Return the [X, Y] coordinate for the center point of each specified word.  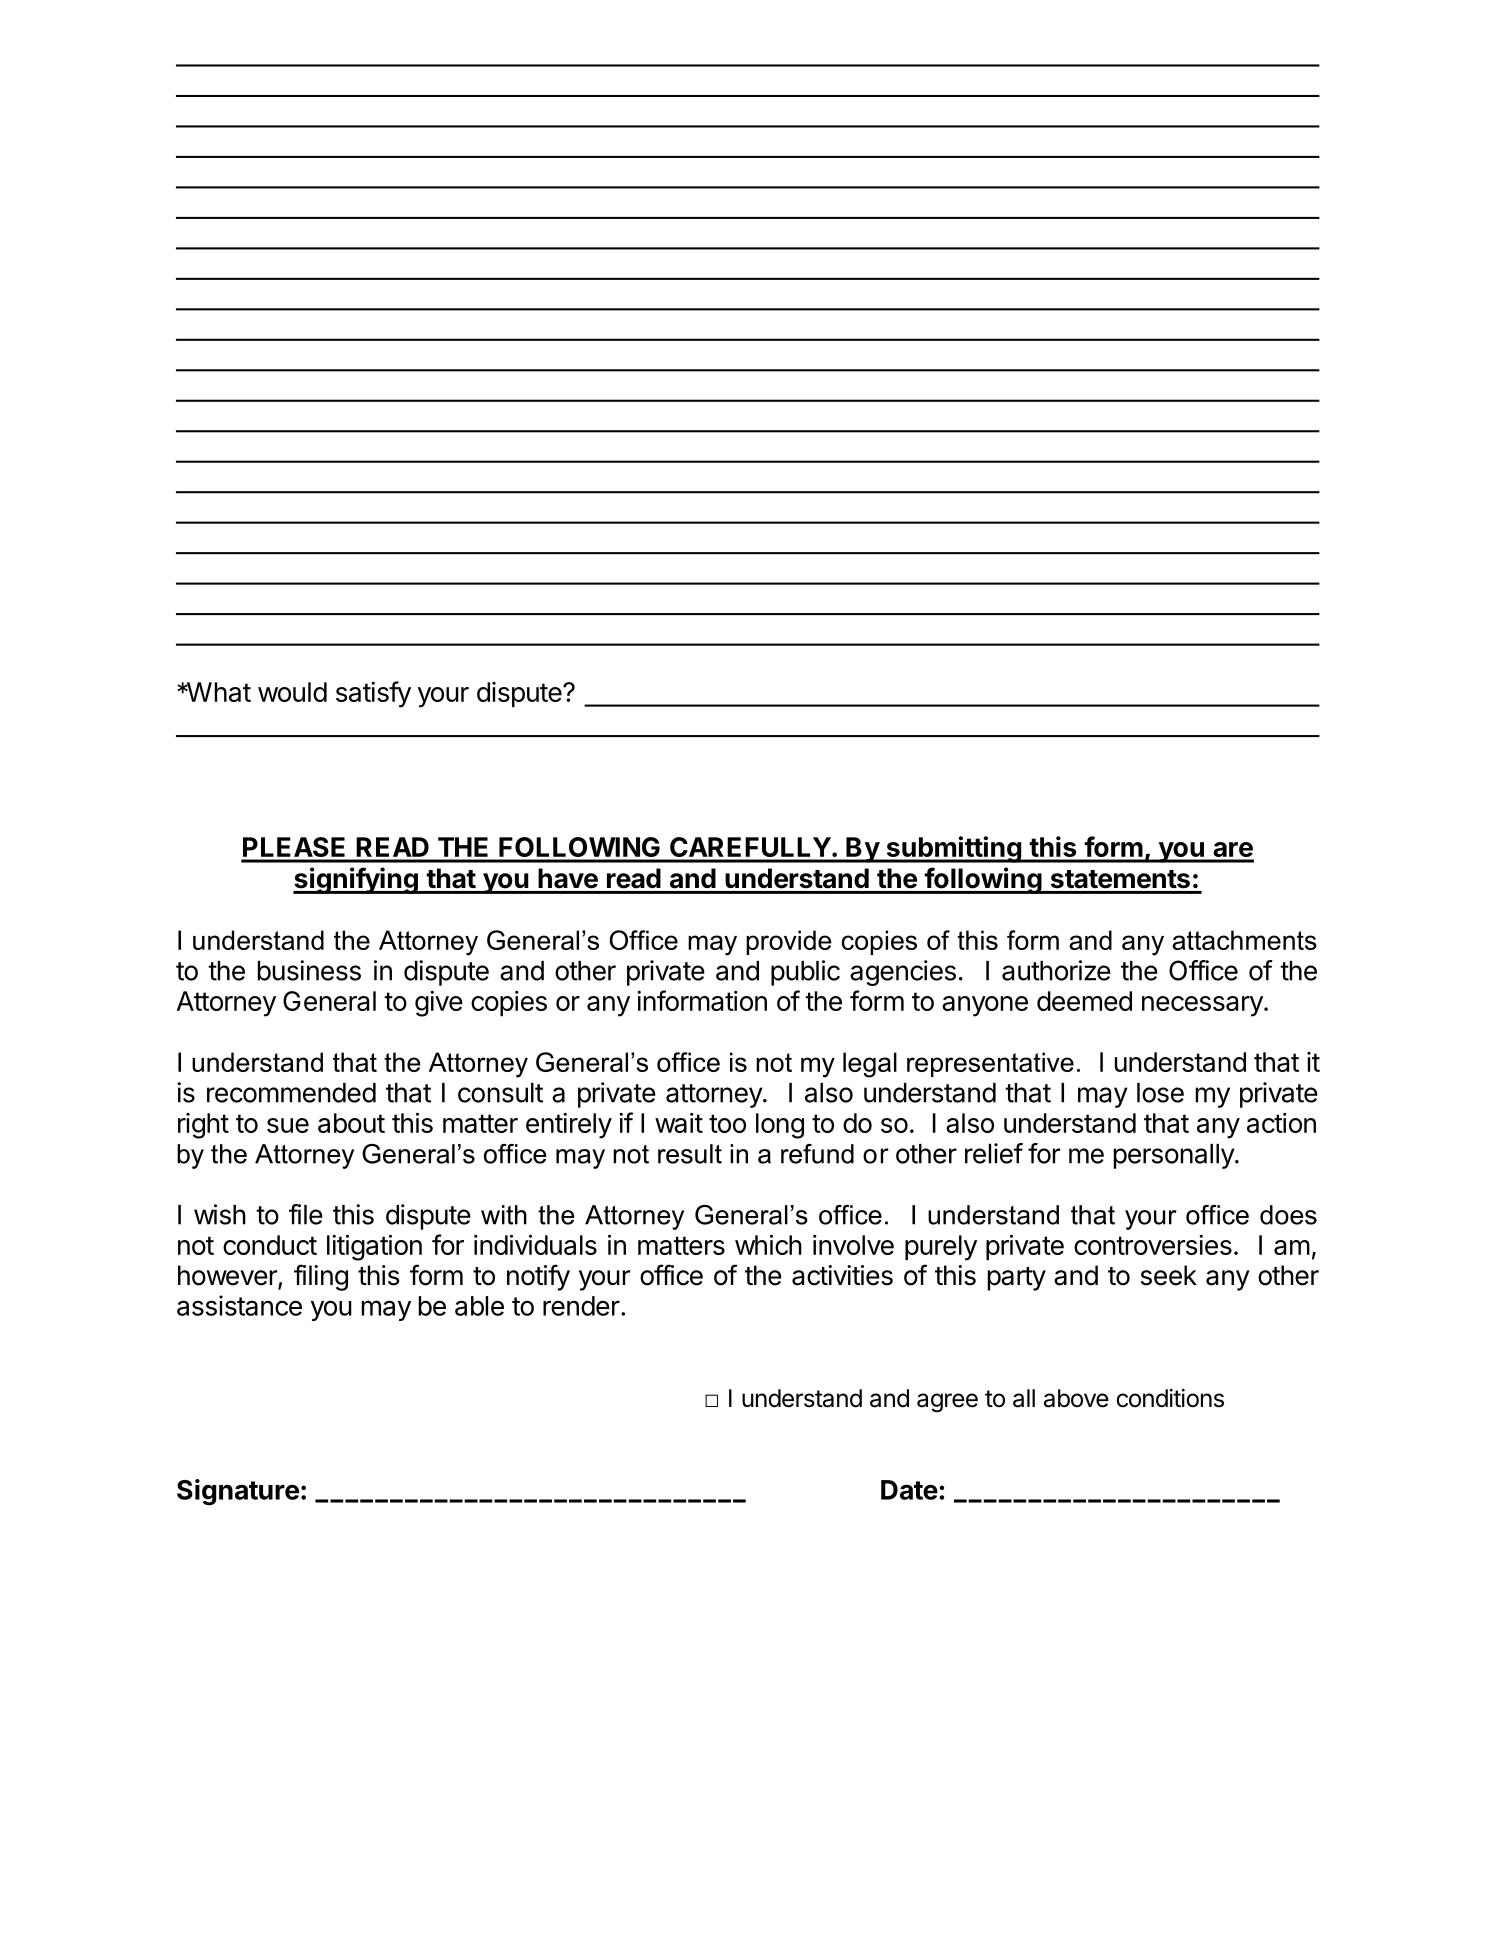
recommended [291, 1093]
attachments [1244, 940]
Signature [238, 1492]
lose [1160, 1093]
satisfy [373, 694]
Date [909, 1490]
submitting [953, 849]
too [727, 1123]
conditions [1170, 1398]
